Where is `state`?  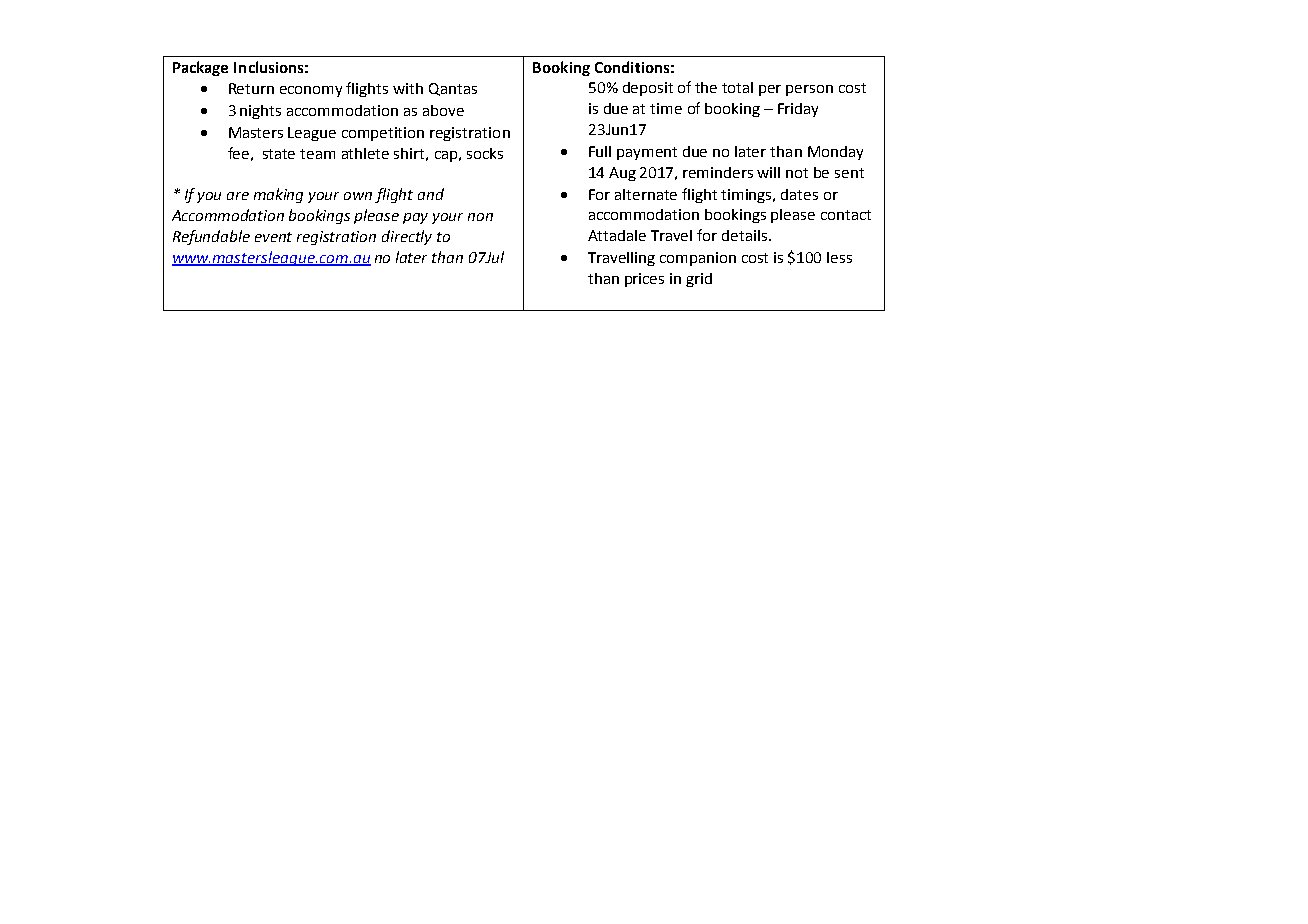
state is located at coordinates (279, 154).
